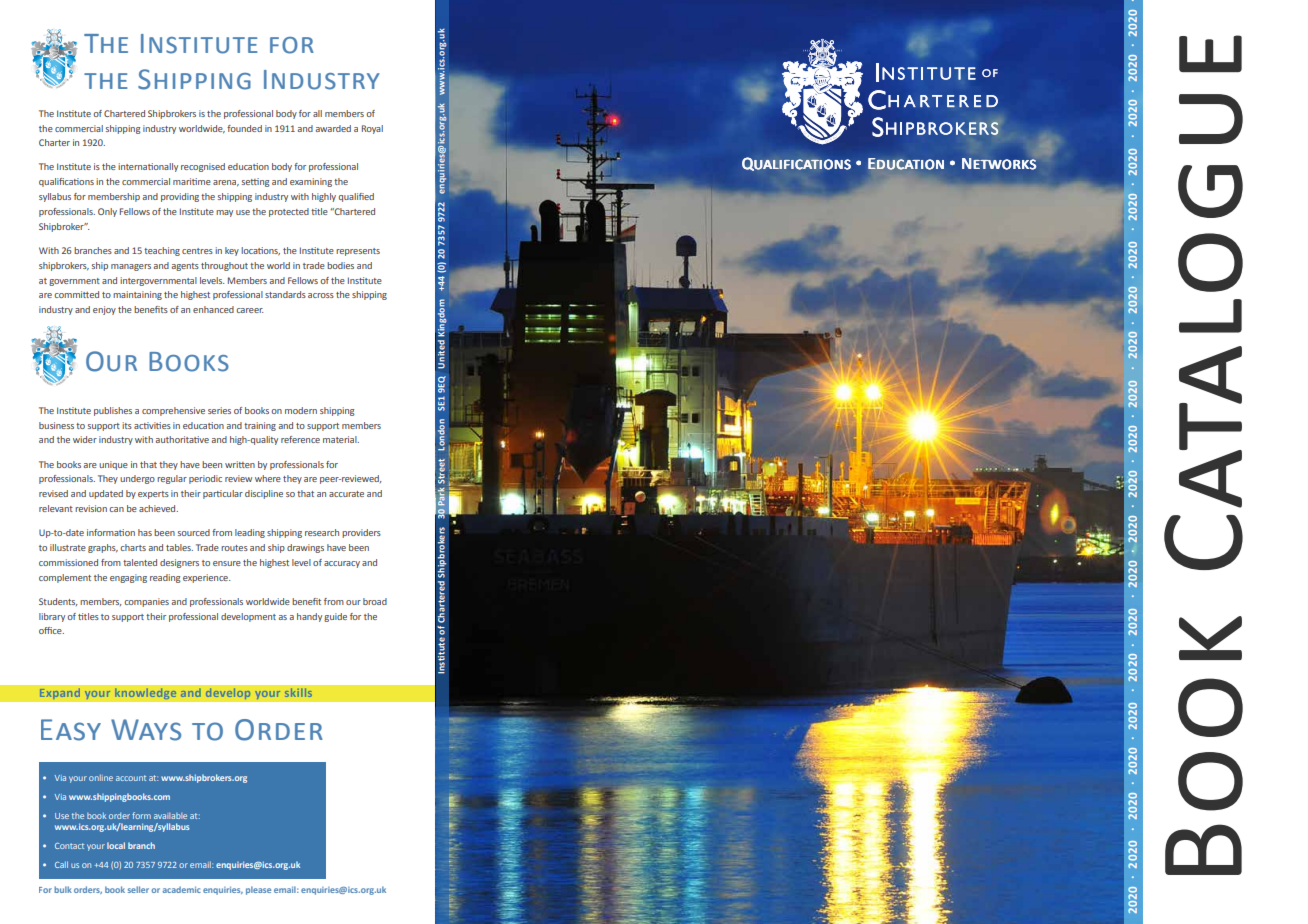 This screenshot has height=924, width=1308. What do you see at coordinates (91, 508) in the screenshot?
I see `revision` at bounding box center [91, 508].
